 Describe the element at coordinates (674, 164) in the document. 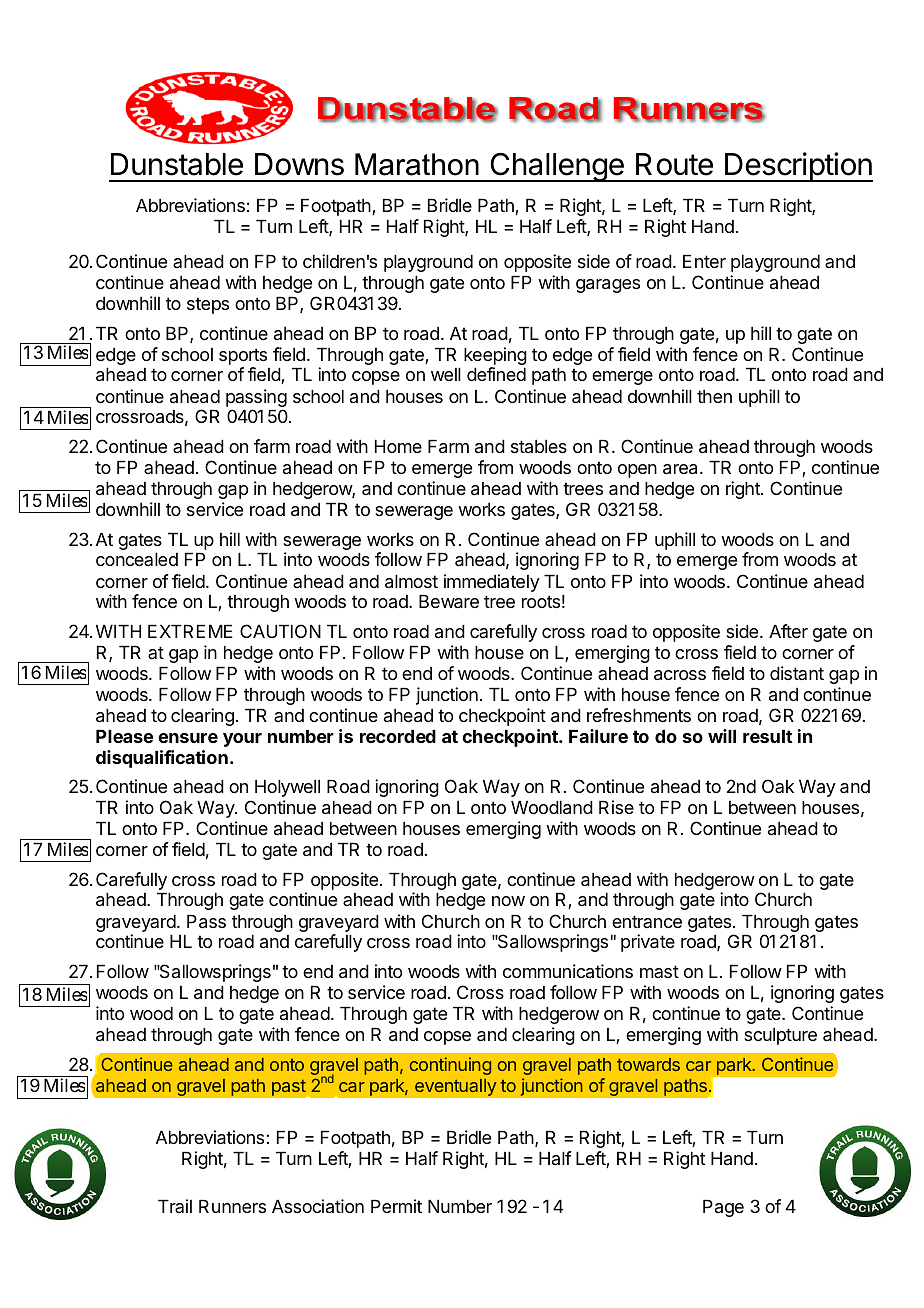

I see `Route` at that location.
